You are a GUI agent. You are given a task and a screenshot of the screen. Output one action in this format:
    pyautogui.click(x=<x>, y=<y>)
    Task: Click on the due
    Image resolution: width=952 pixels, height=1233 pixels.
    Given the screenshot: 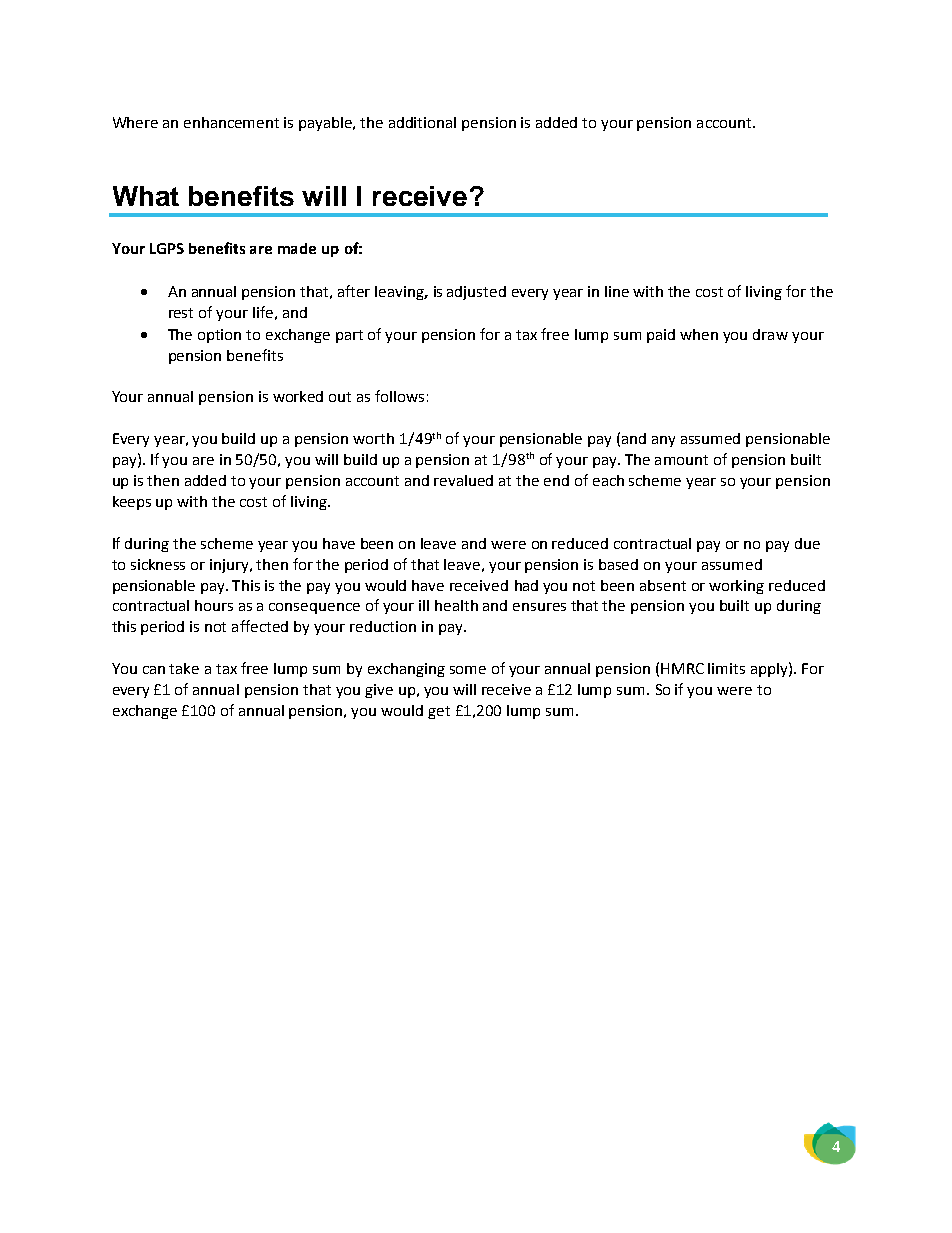 What is the action you would take?
    pyautogui.click(x=807, y=543)
